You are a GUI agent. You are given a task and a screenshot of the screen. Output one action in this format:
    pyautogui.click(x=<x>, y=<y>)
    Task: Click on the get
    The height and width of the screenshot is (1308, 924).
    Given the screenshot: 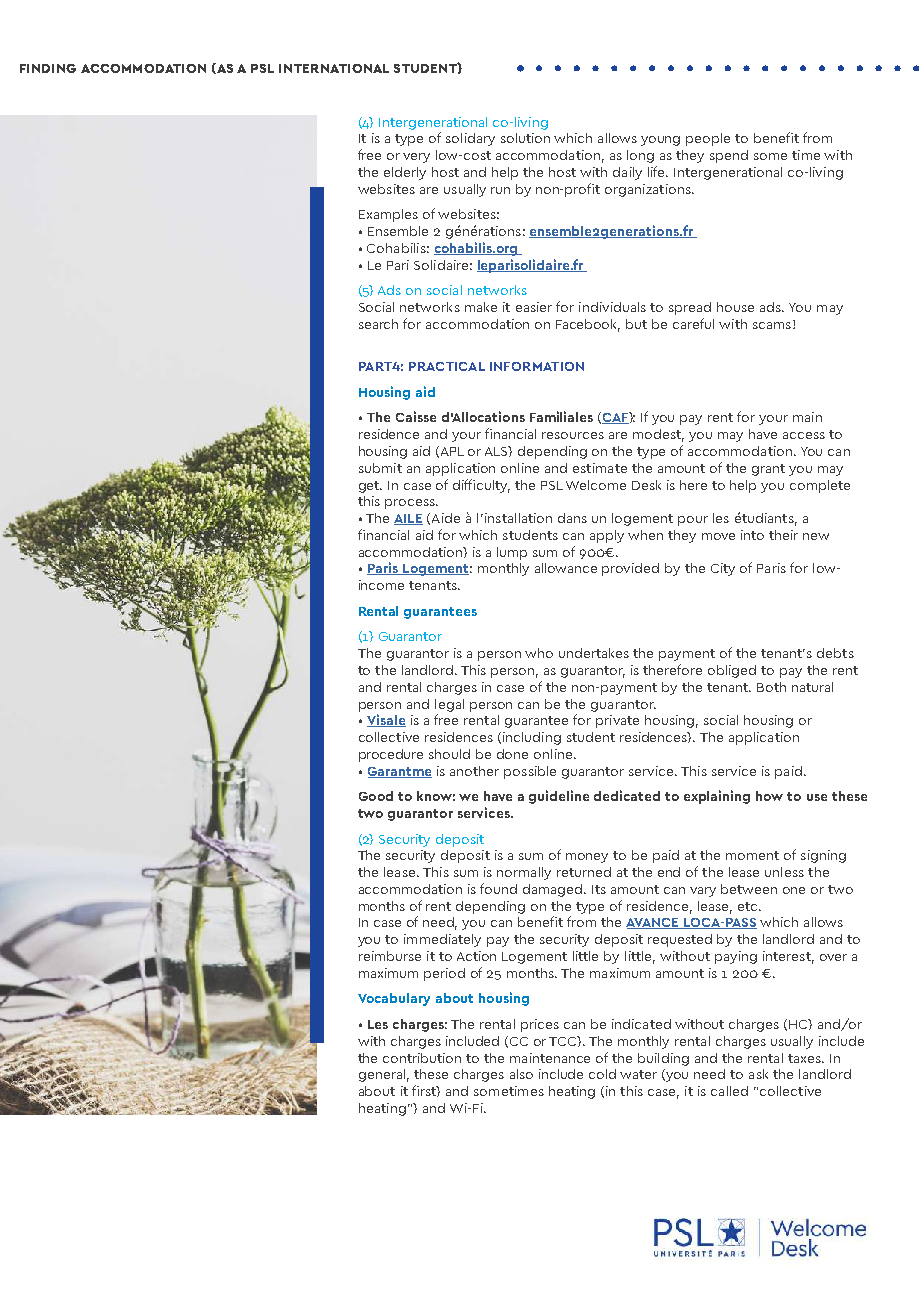 What is the action you would take?
    pyautogui.click(x=370, y=487)
